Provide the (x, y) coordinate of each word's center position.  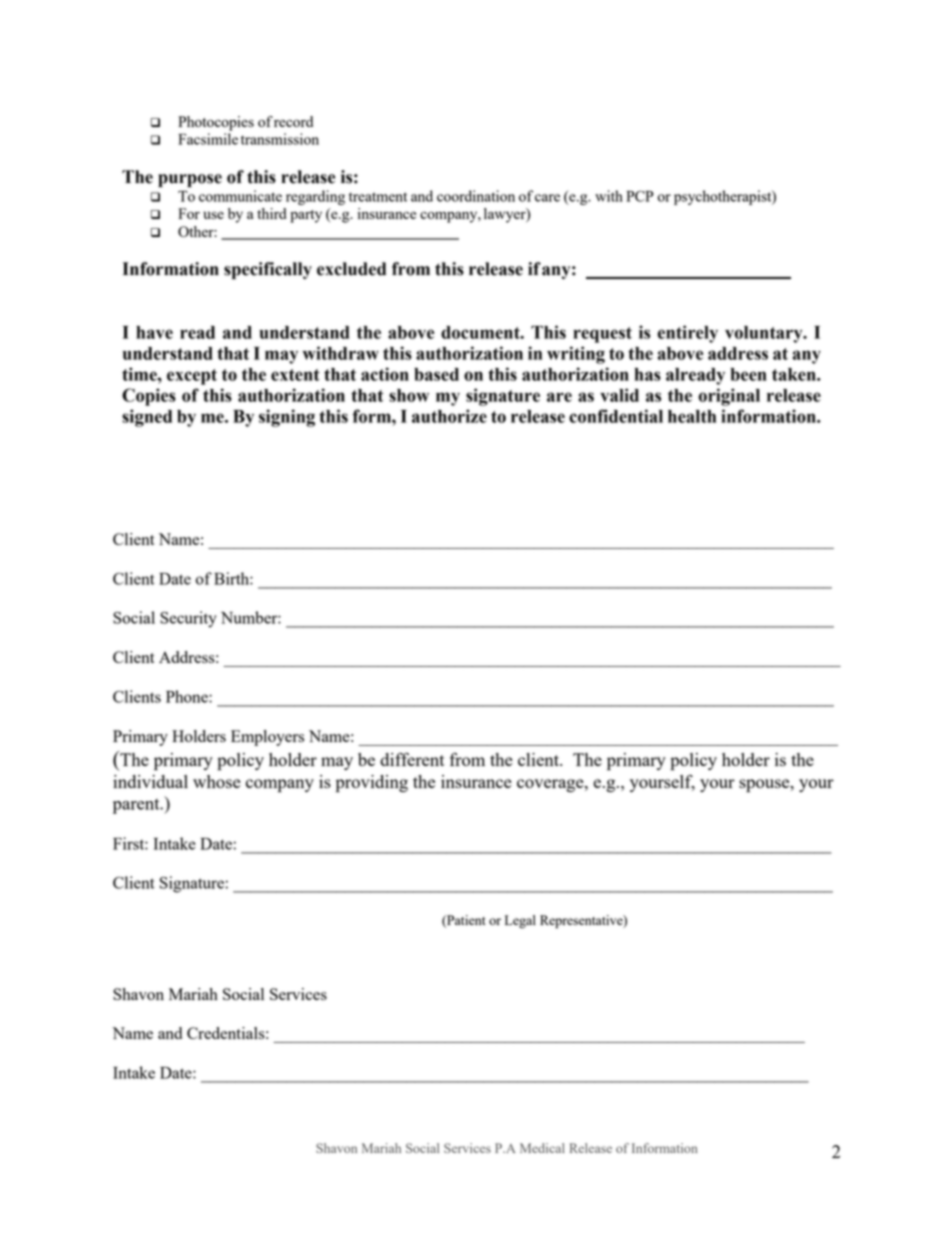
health (692, 416)
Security (188, 619)
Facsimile (208, 139)
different (412, 759)
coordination (476, 196)
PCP (639, 196)
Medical (542, 1148)
